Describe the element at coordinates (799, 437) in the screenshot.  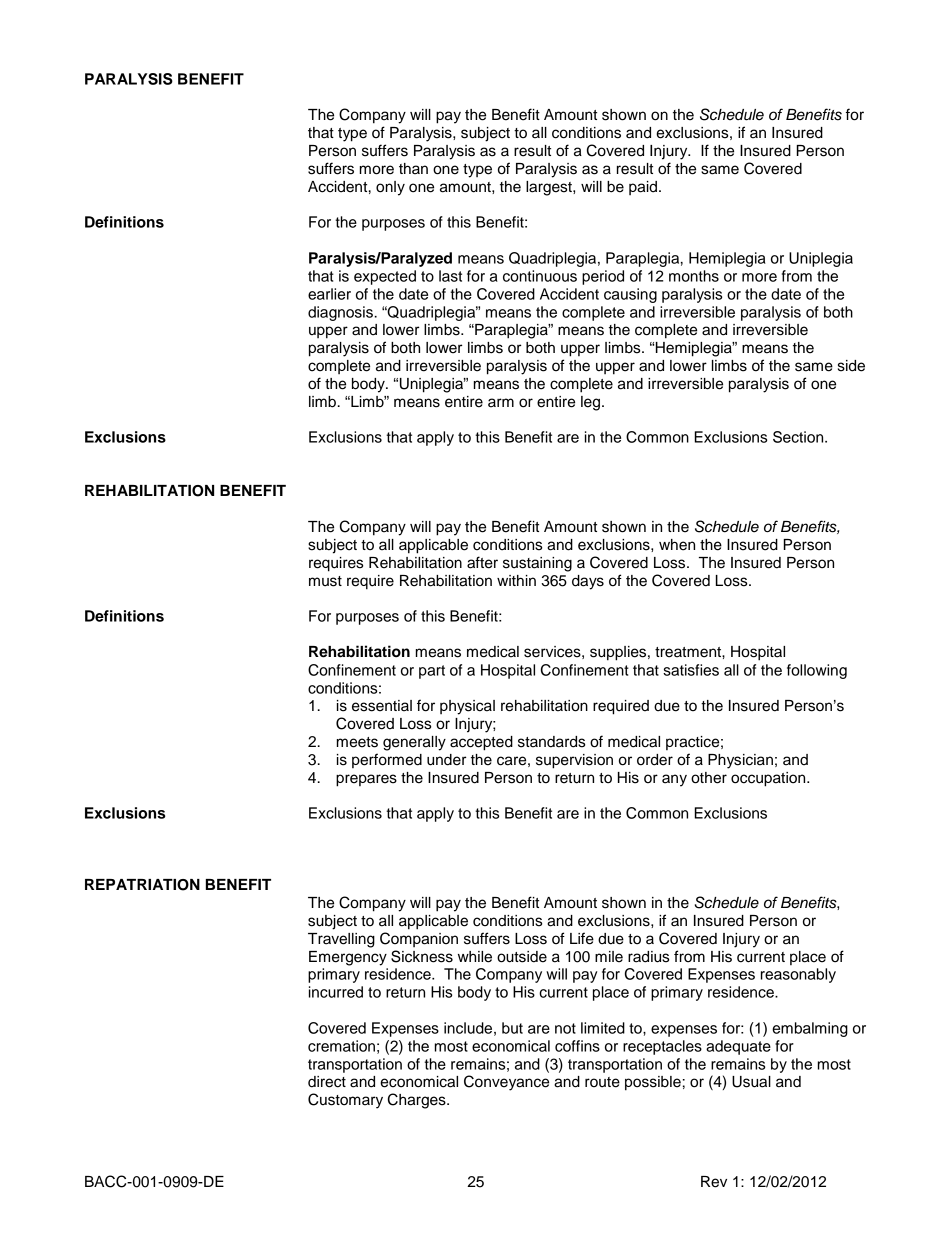
I see `Section` at that location.
